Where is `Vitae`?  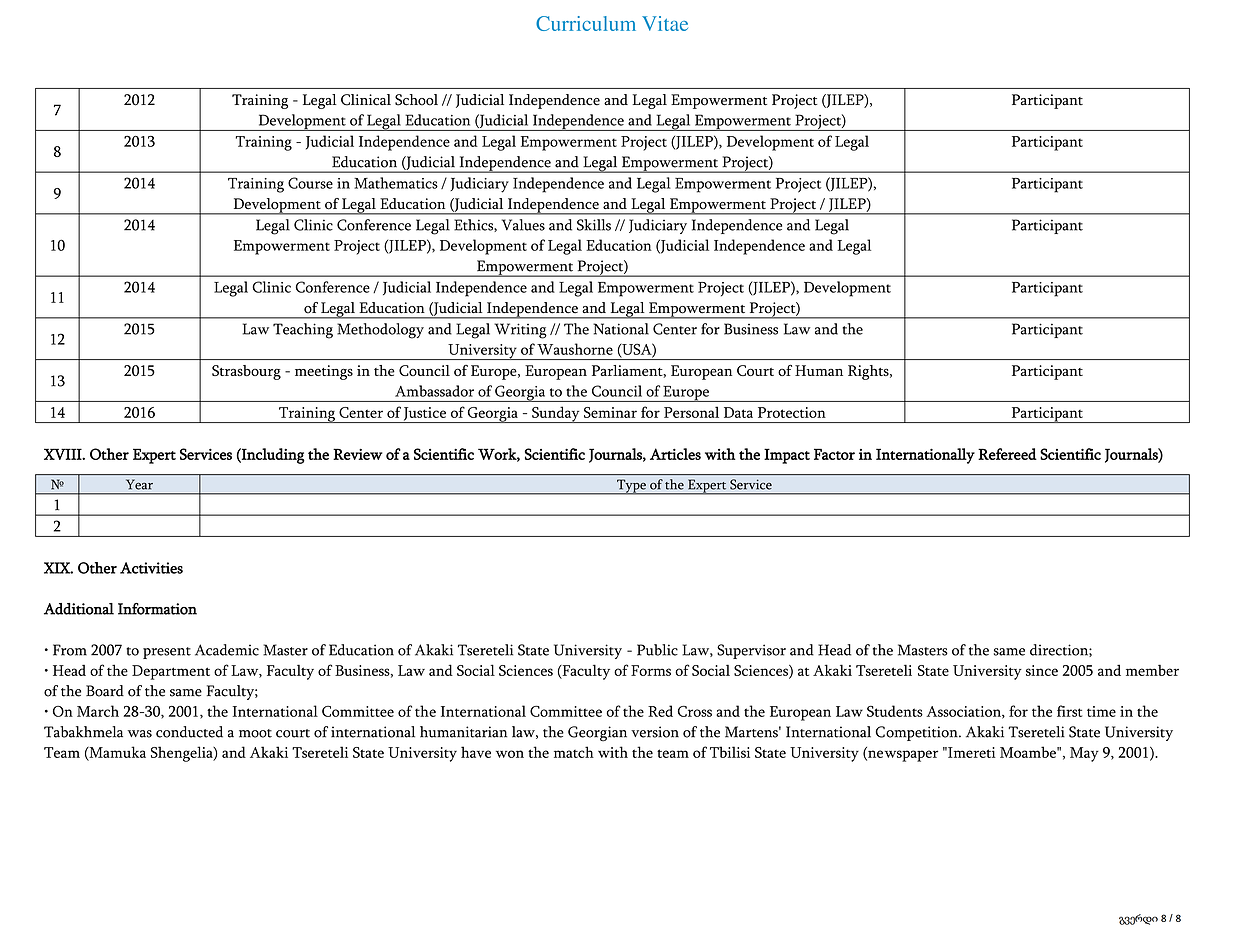
Vitae is located at coordinates (665, 23).
